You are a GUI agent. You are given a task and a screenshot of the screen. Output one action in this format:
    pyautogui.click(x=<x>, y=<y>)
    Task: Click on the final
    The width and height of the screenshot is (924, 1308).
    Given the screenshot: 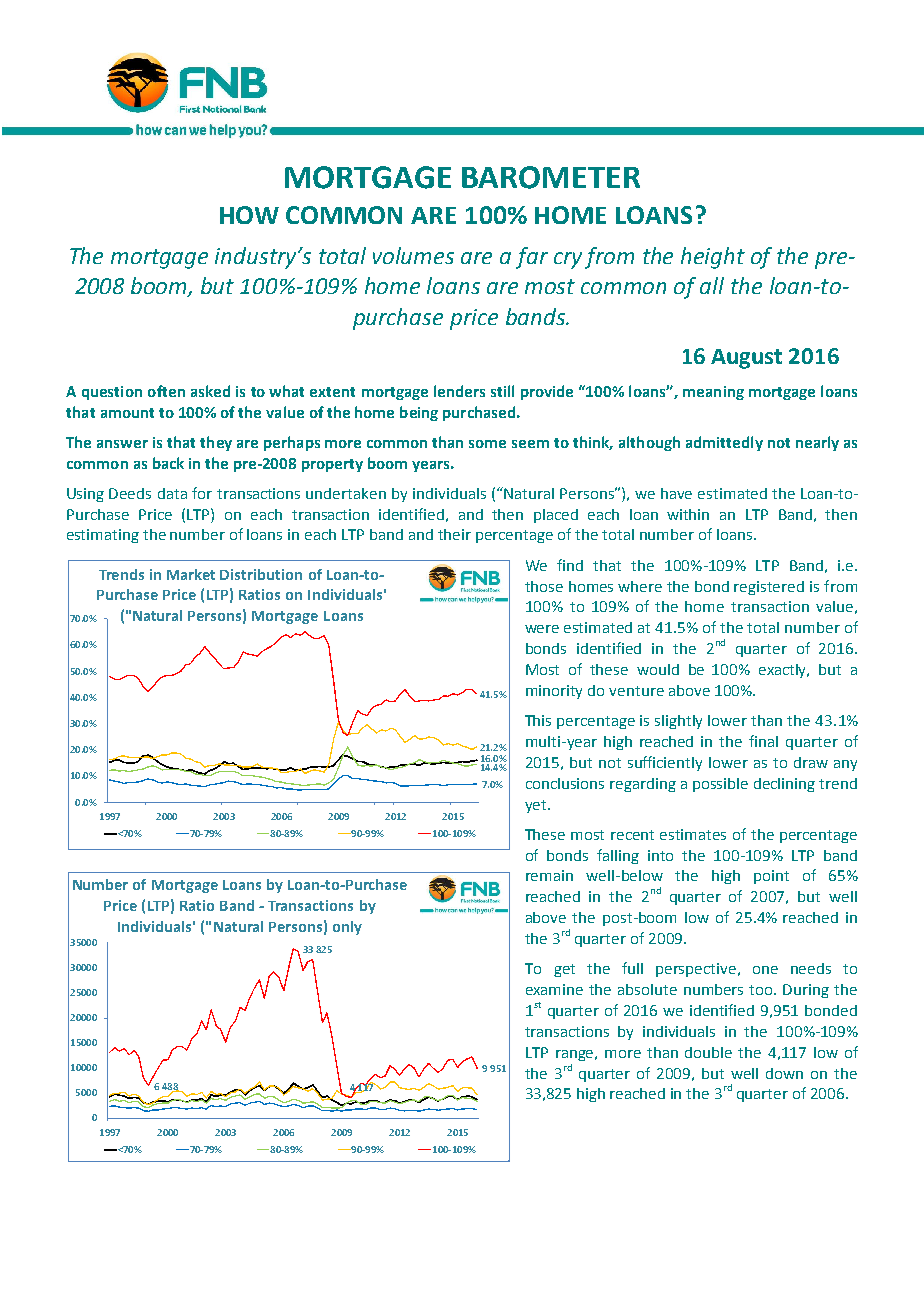 What is the action you would take?
    pyautogui.click(x=763, y=741)
